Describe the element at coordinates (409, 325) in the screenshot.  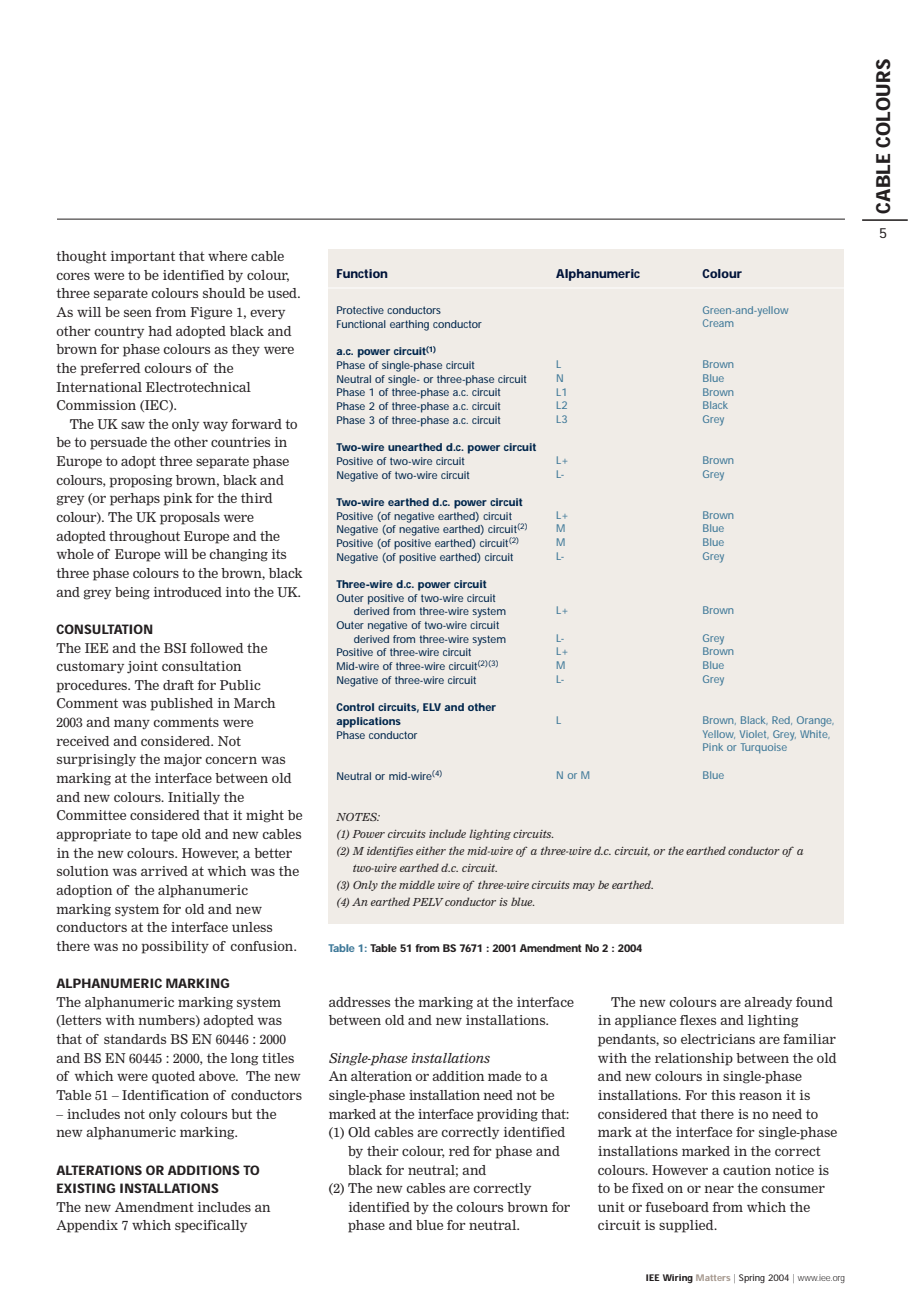
I see `earthing` at that location.
